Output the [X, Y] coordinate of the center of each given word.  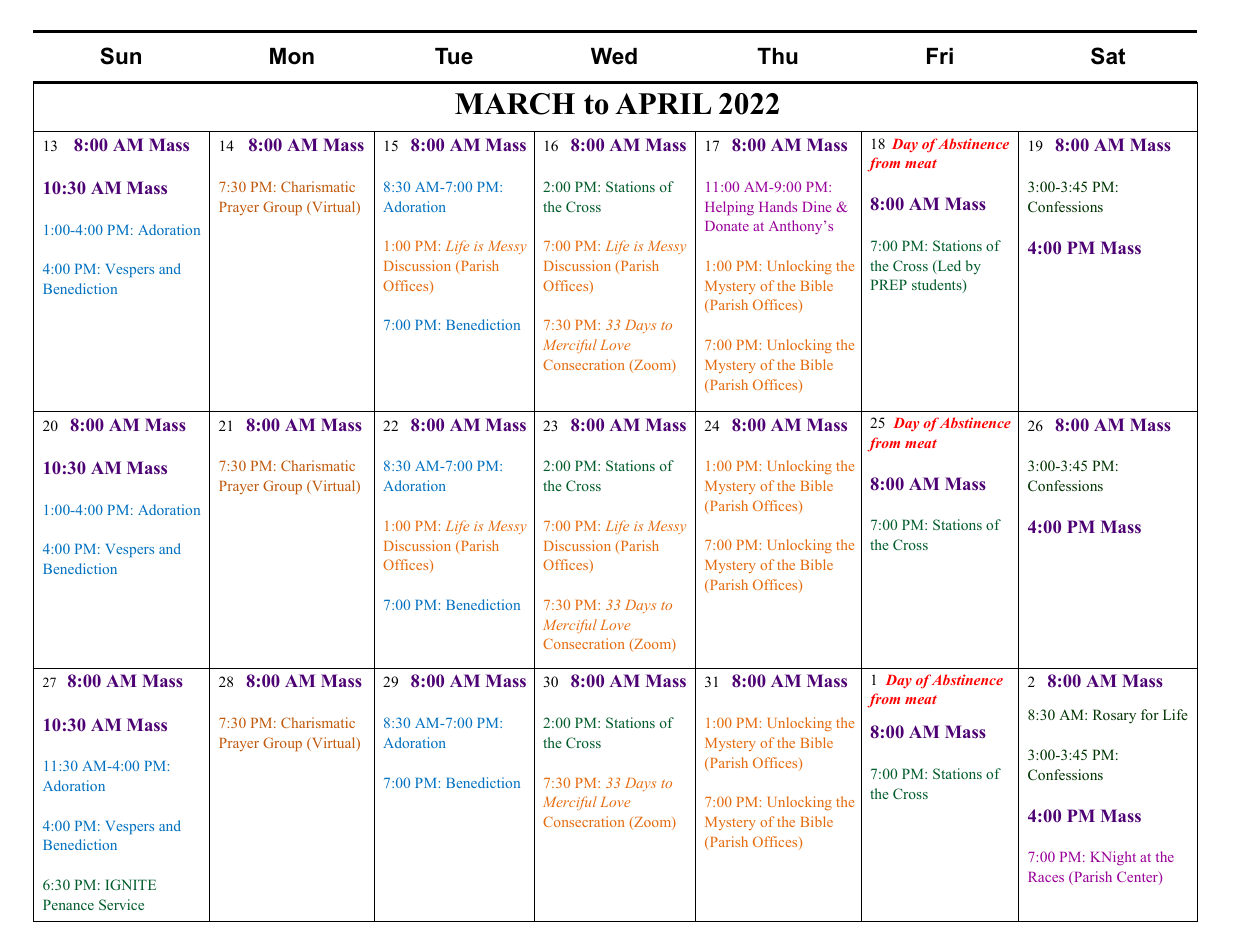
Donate [727, 226]
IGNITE [130, 884]
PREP [889, 284]
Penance [68, 904]
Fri [940, 56]
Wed [614, 56]
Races [1046, 877]
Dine [817, 206]
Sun [120, 56]
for [1150, 714]
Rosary [1114, 716]
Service [121, 904]
